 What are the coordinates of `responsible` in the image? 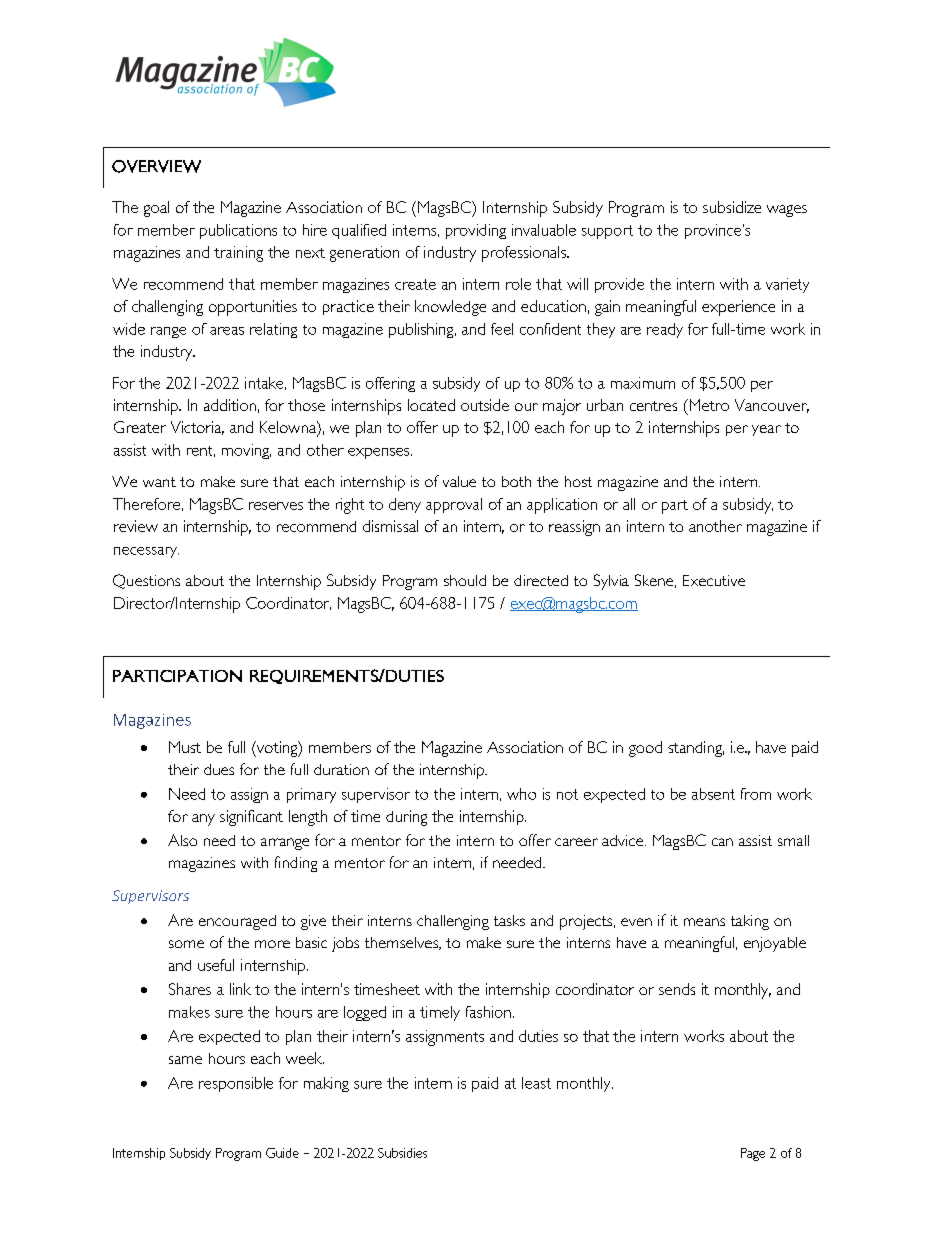 It's located at (236, 1084).
